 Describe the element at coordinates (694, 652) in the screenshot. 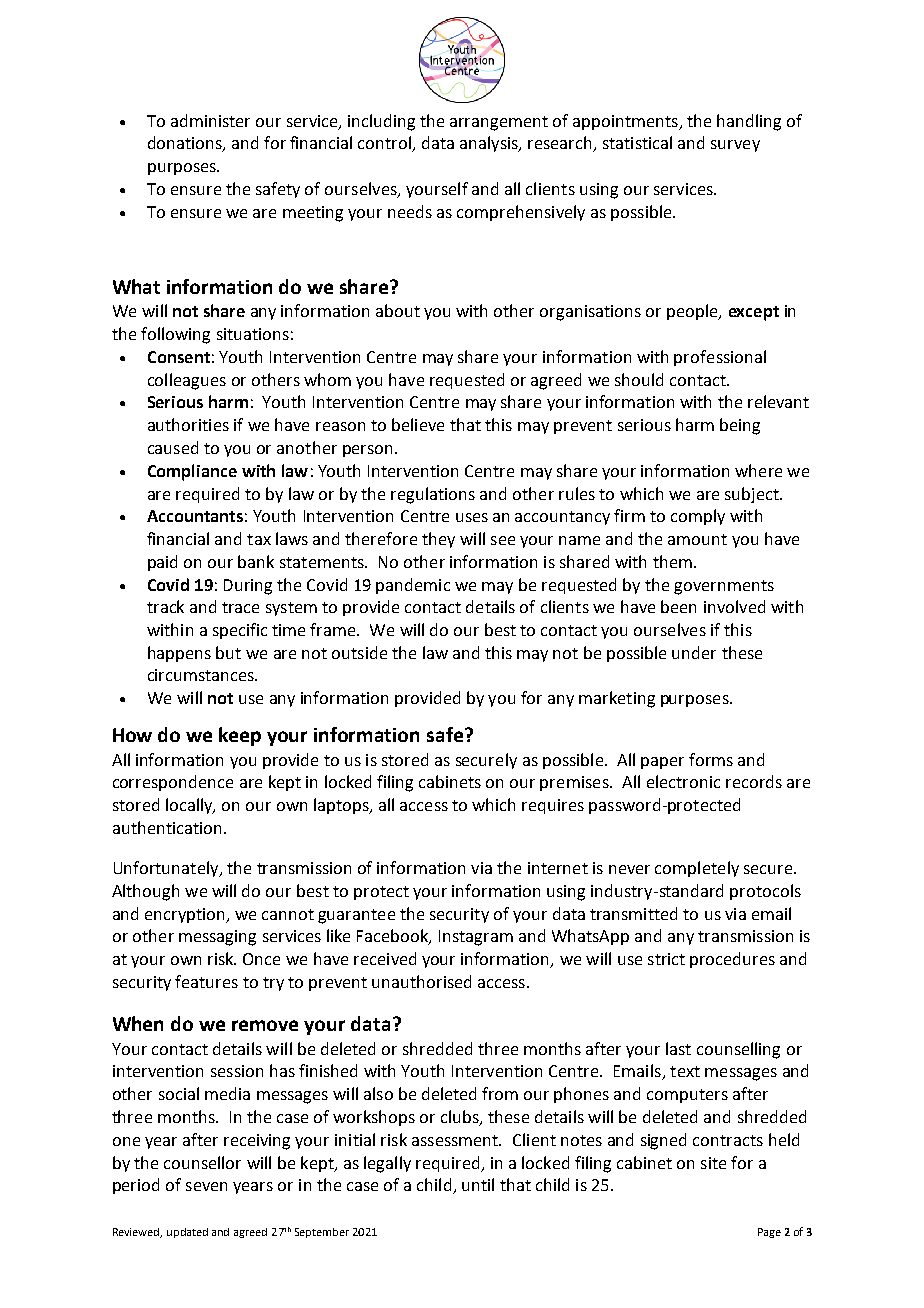

I see `under` at that location.
